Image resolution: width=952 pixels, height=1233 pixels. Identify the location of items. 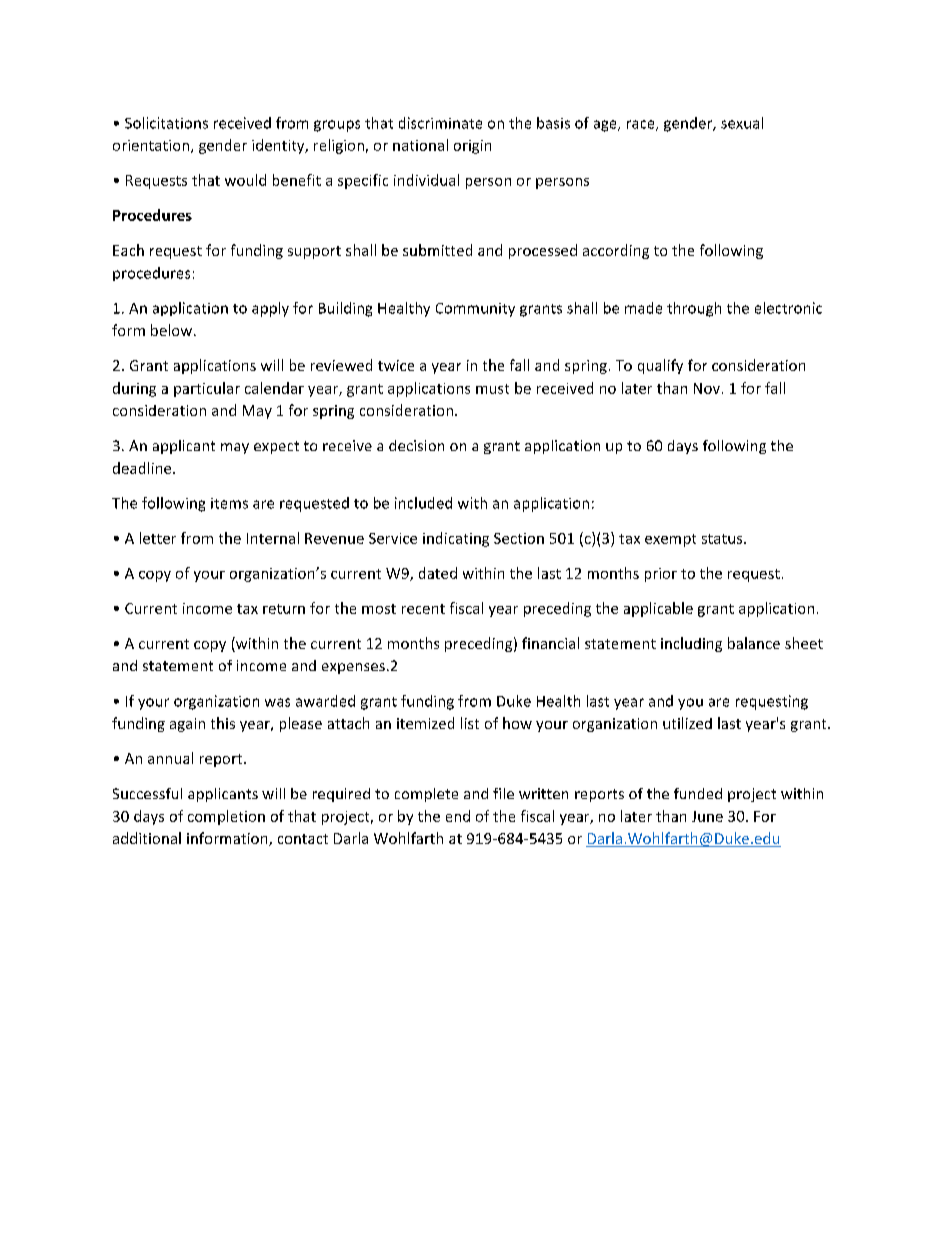
(229, 503).
